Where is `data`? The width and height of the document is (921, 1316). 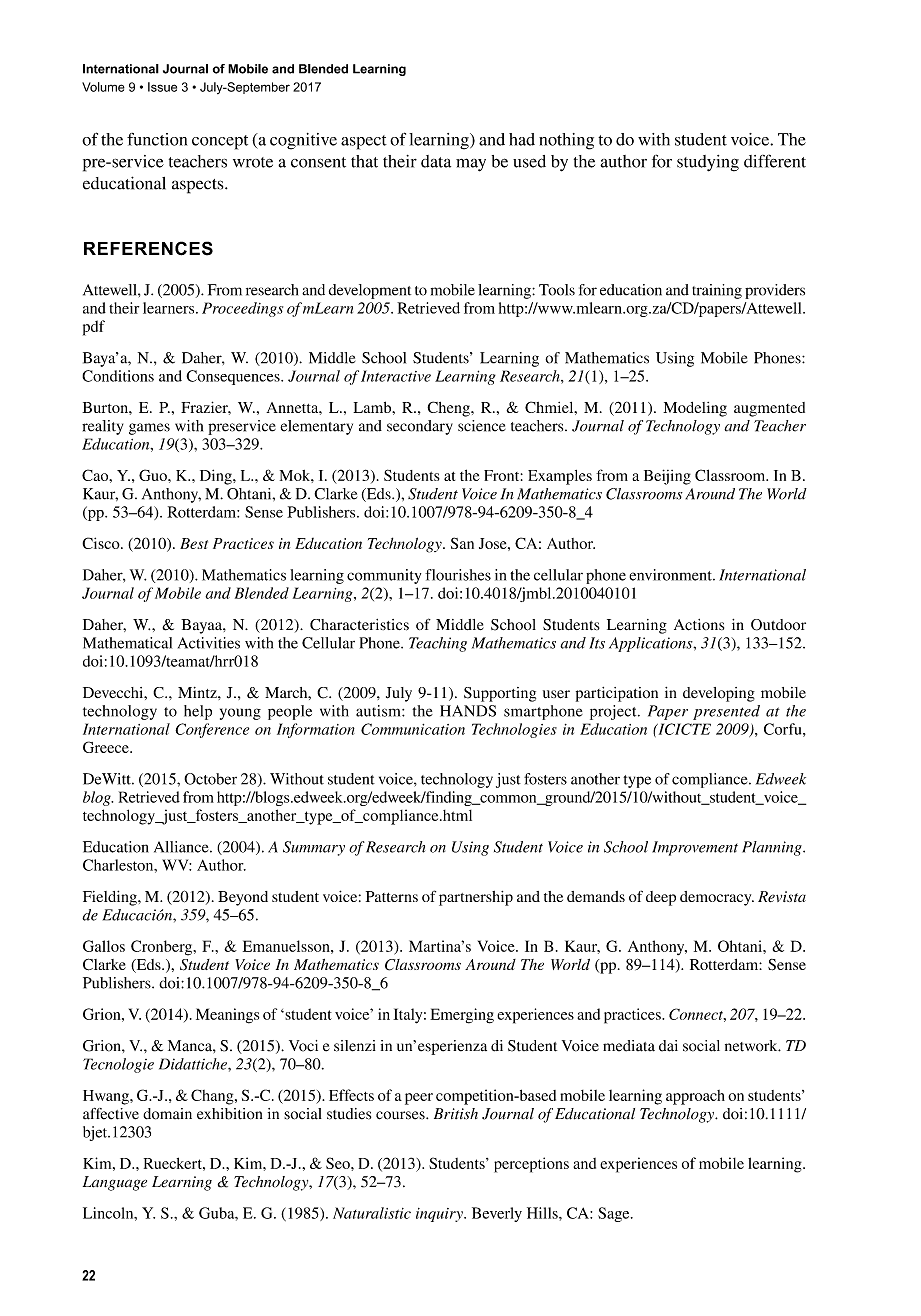 data is located at coordinates (436, 161).
